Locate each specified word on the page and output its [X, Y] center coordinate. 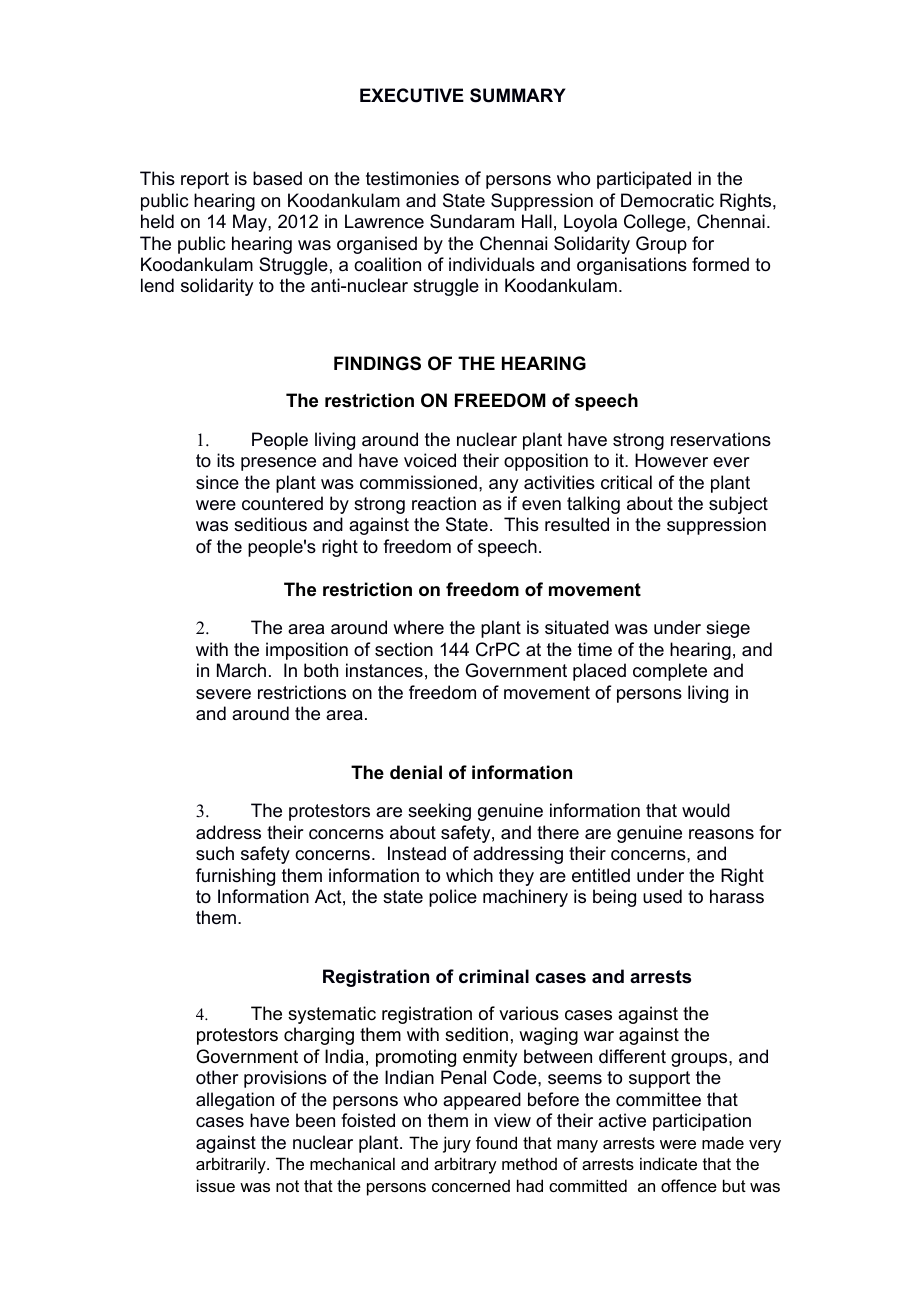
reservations [721, 439]
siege [728, 629]
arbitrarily [232, 1165]
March [241, 670]
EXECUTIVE [412, 95]
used [662, 896]
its [226, 460]
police [453, 898]
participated [644, 180]
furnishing [235, 877]
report [205, 180]
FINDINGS [377, 363]
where [418, 627]
